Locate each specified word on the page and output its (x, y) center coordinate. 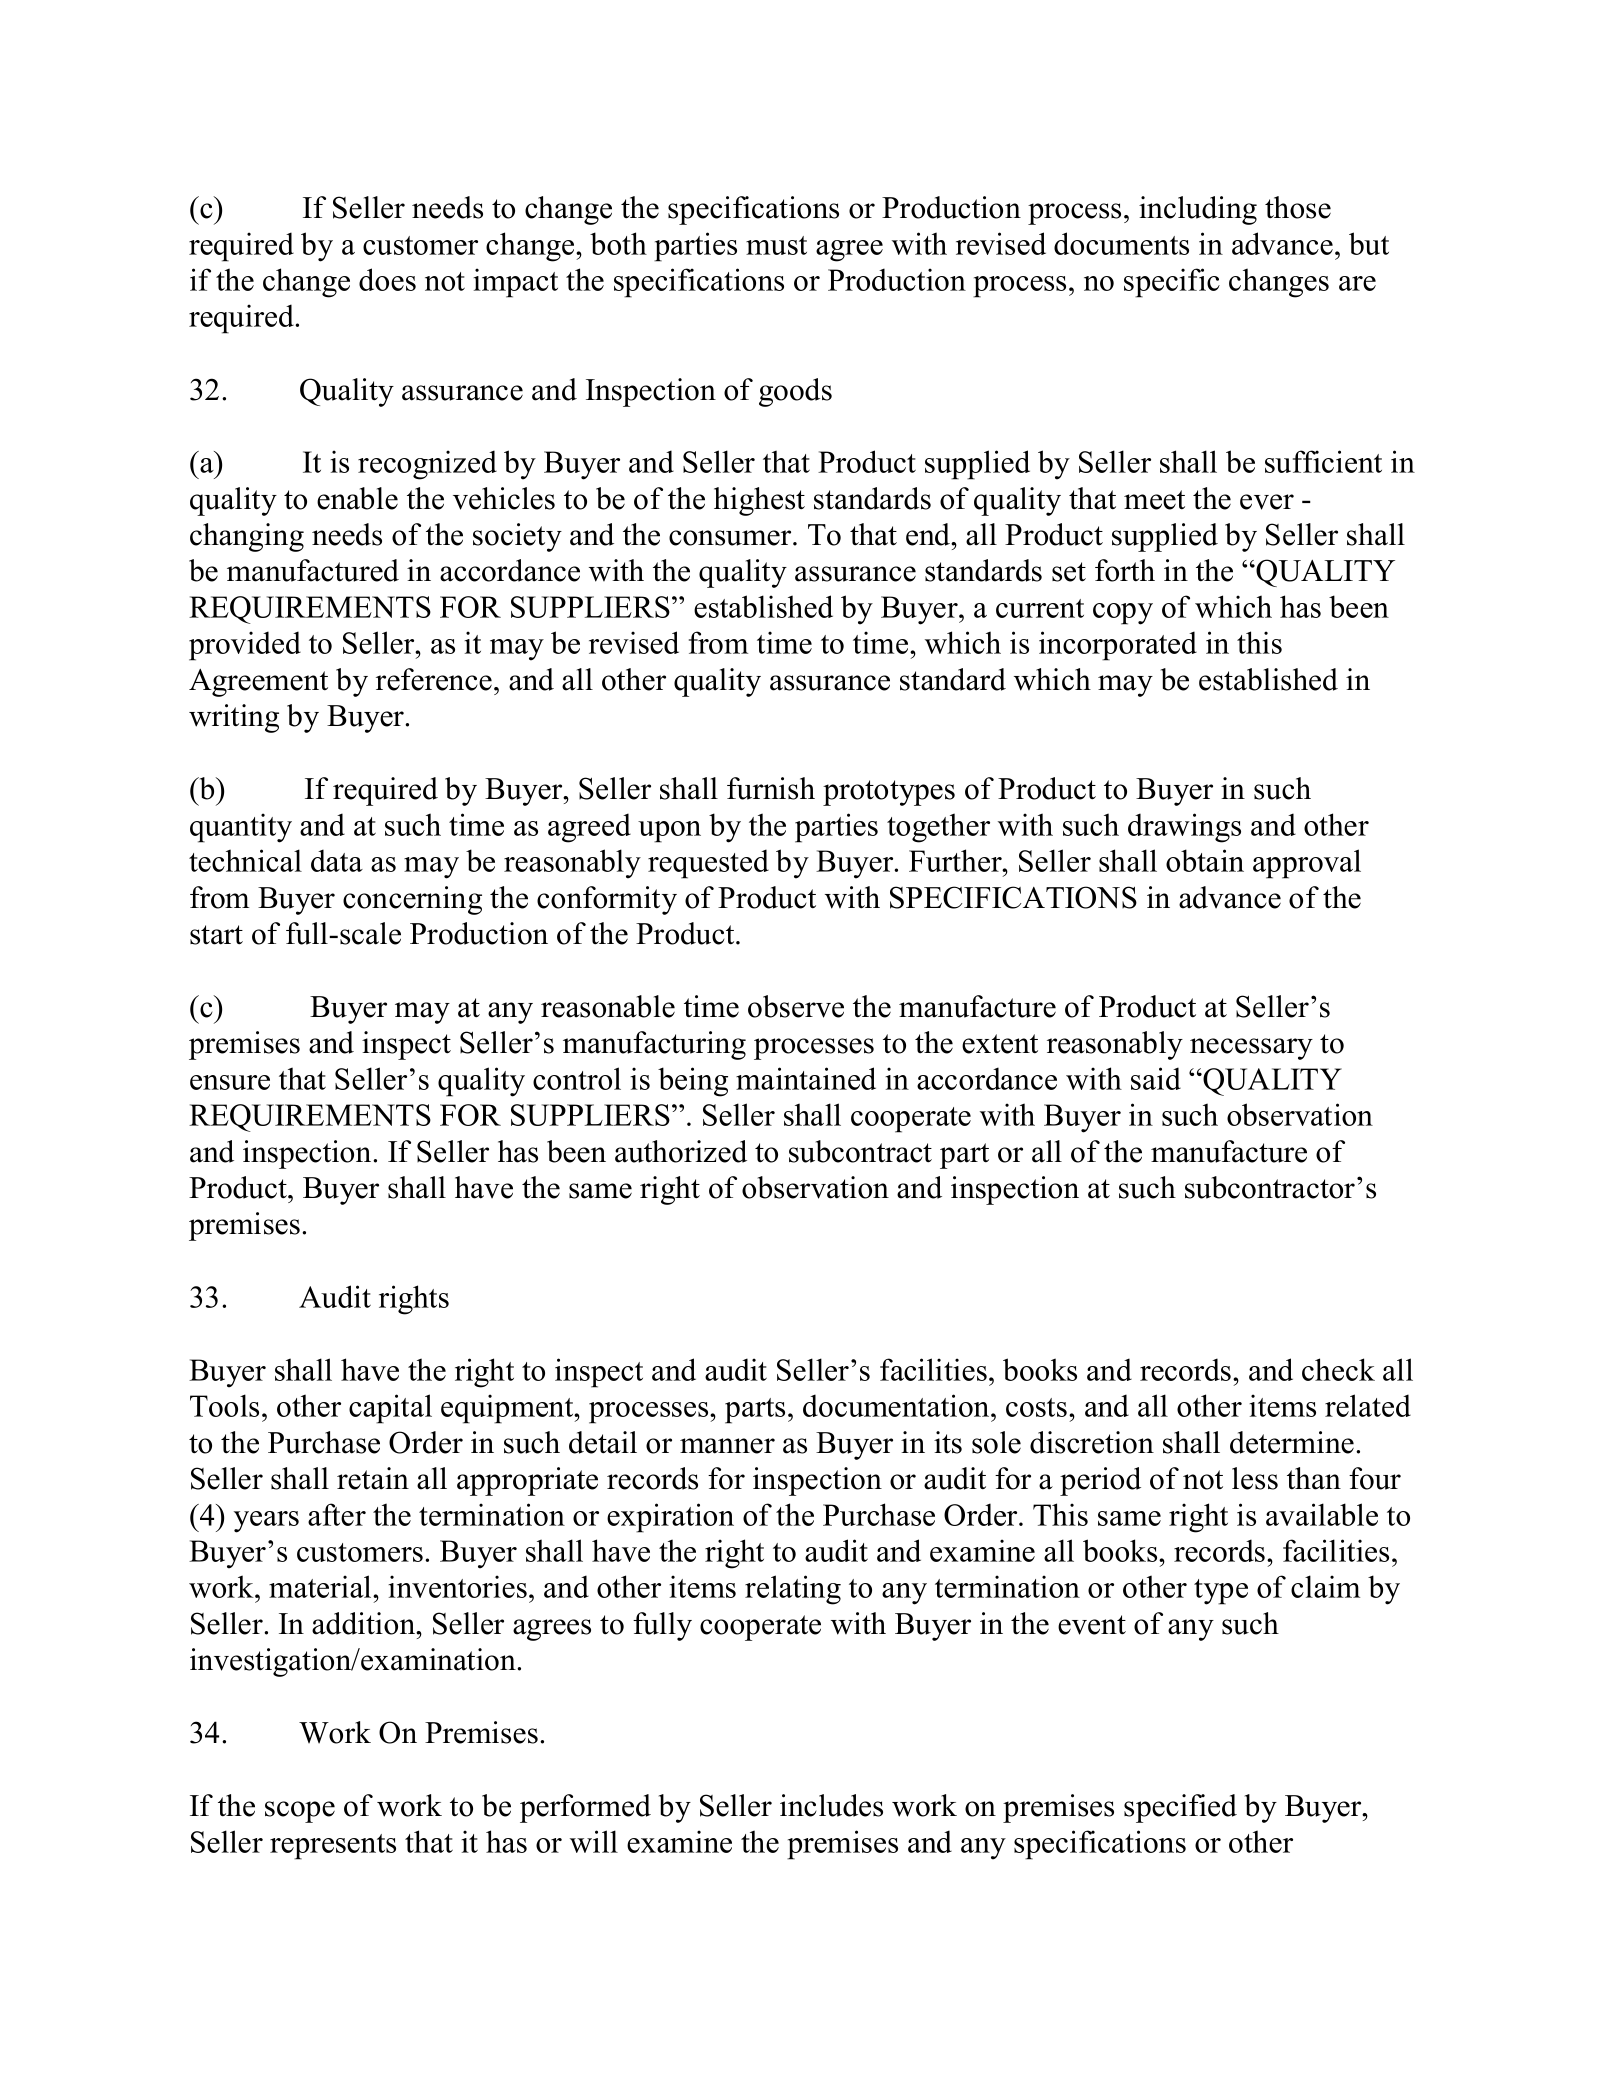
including (1198, 210)
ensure (230, 1082)
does (387, 279)
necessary (1251, 1049)
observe (796, 1006)
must (776, 245)
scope (300, 1812)
